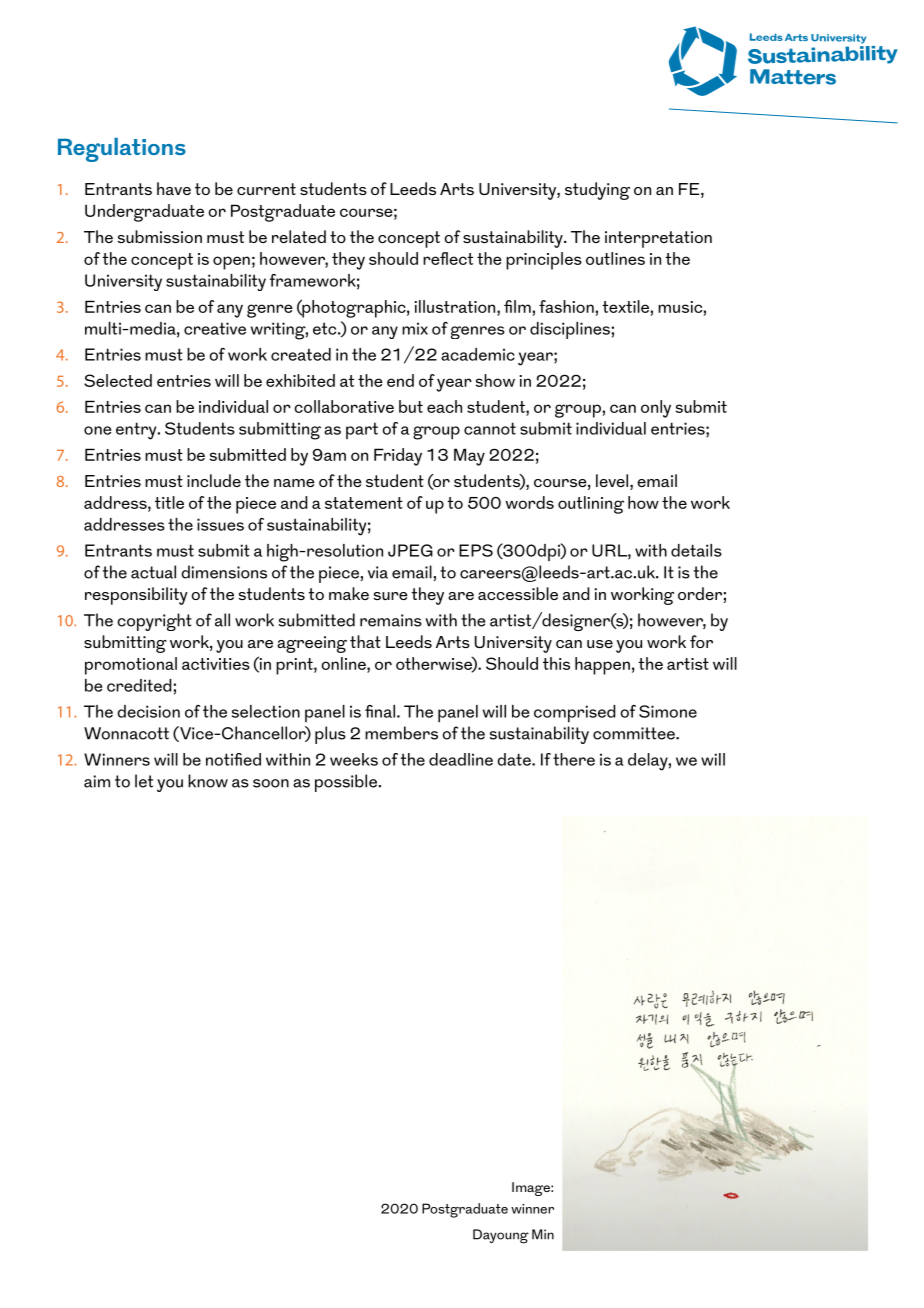 The image size is (924, 1308). Describe the element at coordinates (169, 502) in the page. I see `title` at that location.
